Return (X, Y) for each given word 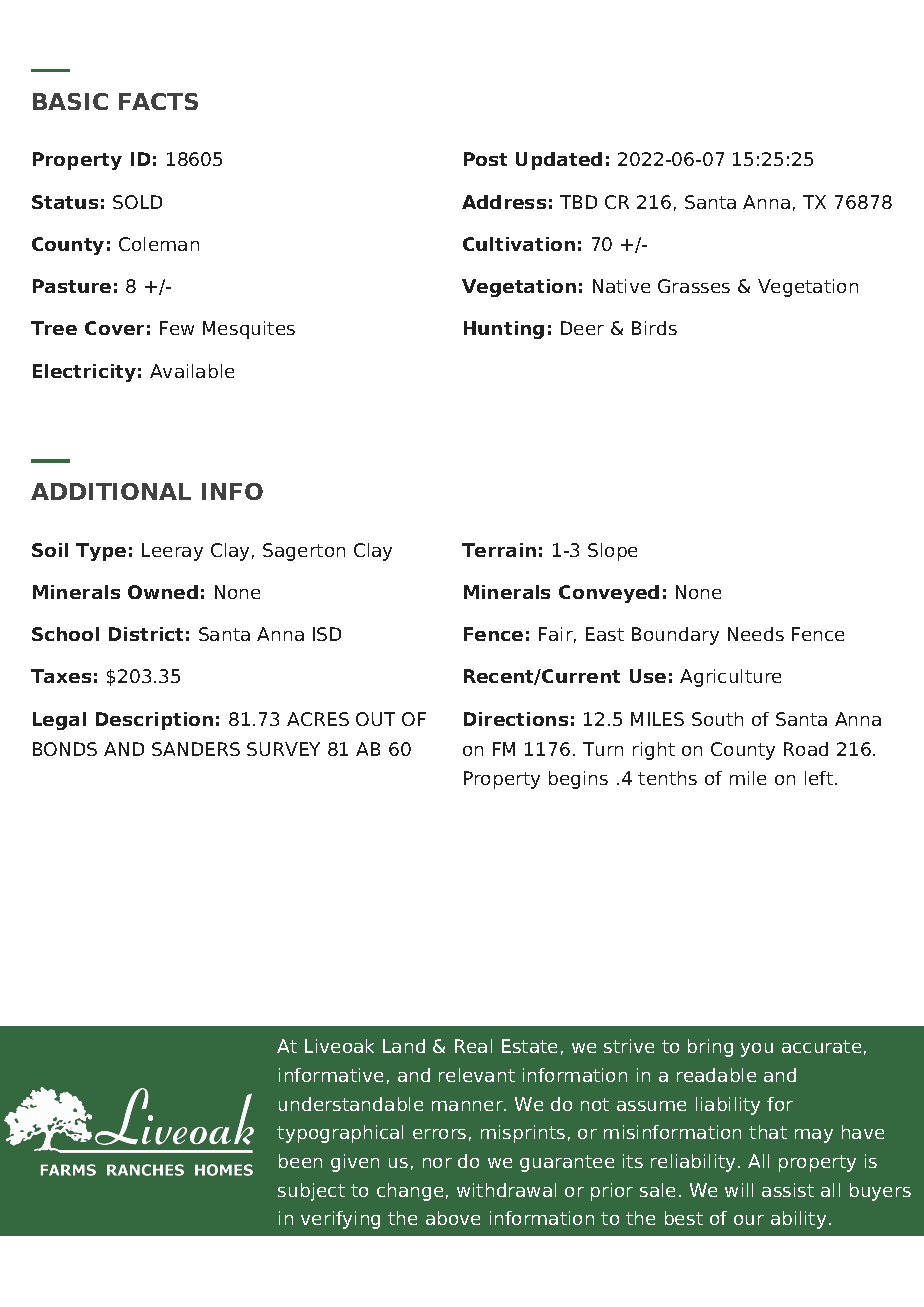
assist (788, 1190)
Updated (559, 161)
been (300, 1161)
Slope (612, 552)
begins (578, 780)
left (820, 778)
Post (485, 159)
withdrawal (506, 1190)
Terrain (499, 550)
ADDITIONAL (111, 491)
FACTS (158, 101)
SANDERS (196, 749)
